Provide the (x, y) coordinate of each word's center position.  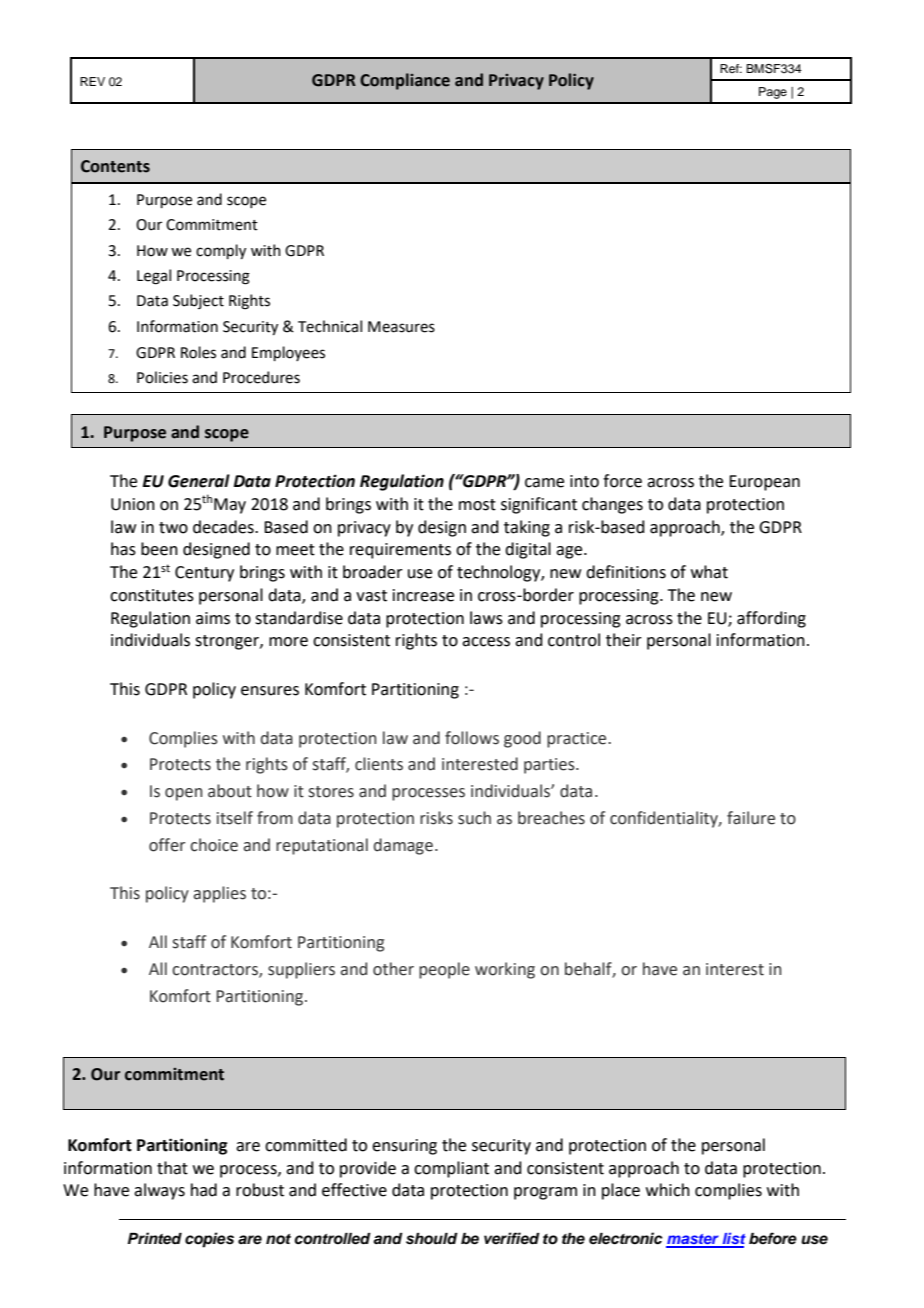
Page (773, 93)
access (486, 642)
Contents (115, 166)
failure (751, 818)
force (622, 481)
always (159, 1191)
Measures (401, 327)
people (444, 970)
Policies (162, 377)
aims (213, 618)
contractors (216, 970)
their (624, 640)
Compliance (405, 81)
